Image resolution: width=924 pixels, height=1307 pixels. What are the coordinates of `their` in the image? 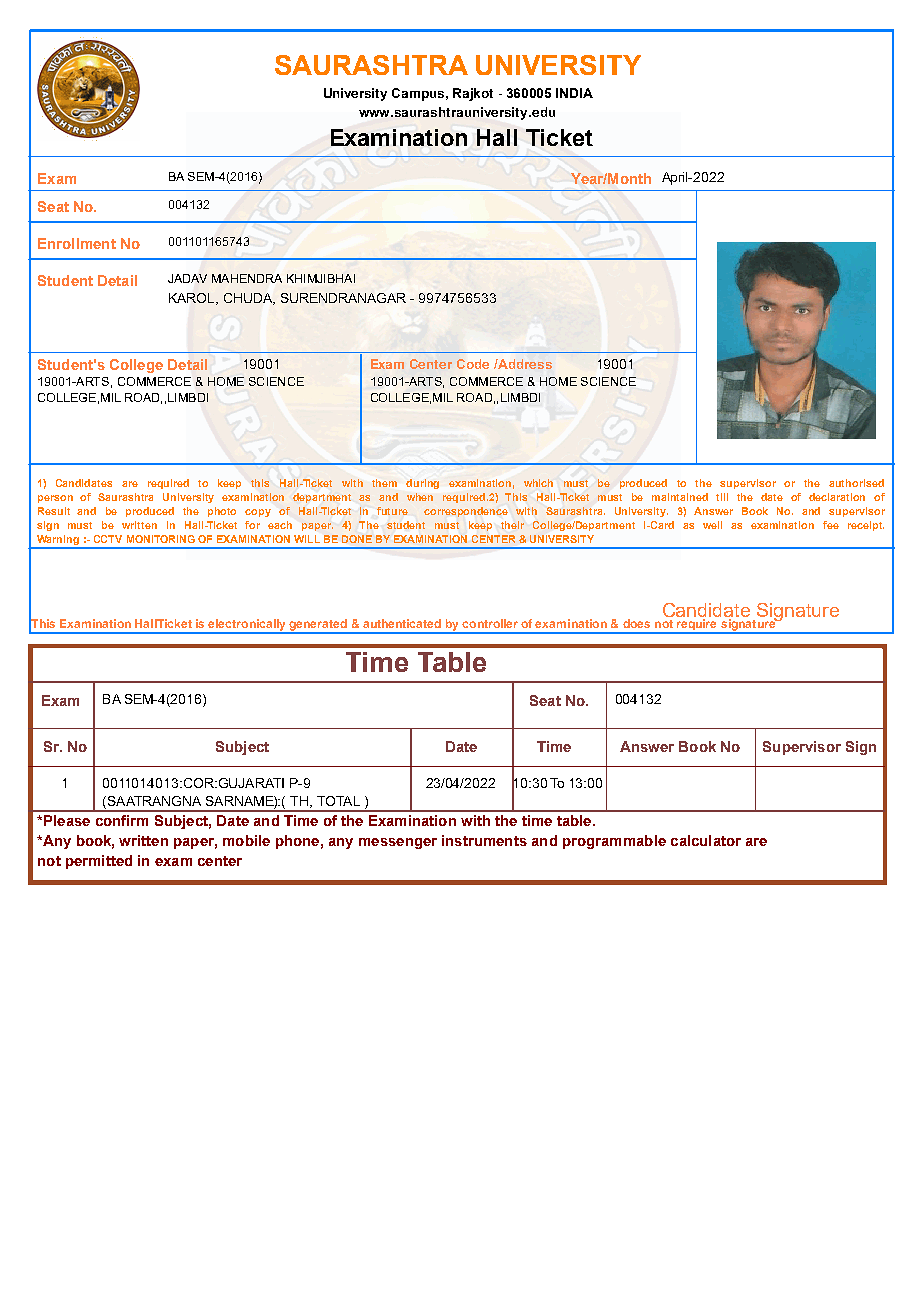 It's located at (512, 525).
